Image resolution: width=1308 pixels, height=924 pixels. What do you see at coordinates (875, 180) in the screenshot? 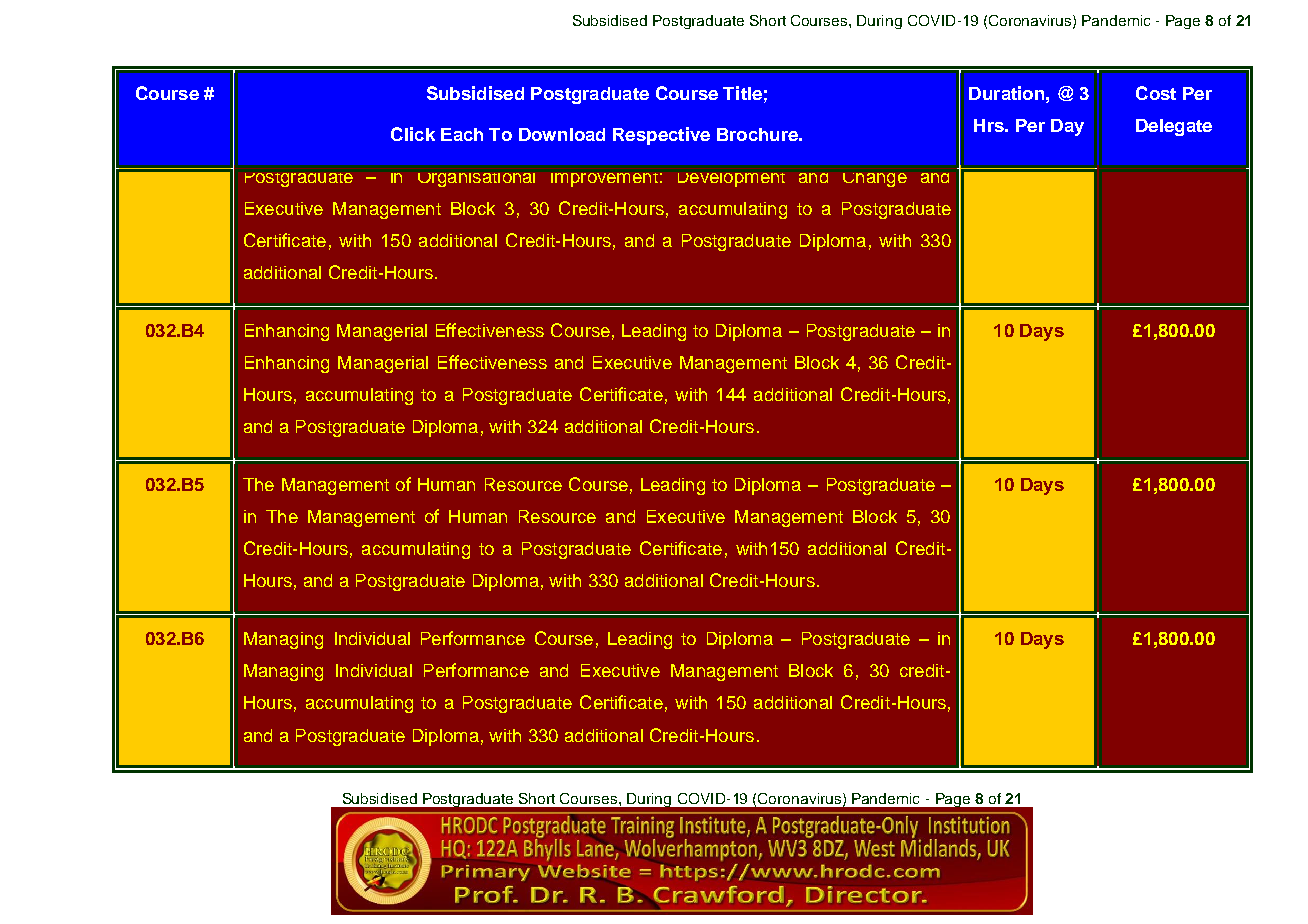
I see `Change` at bounding box center [875, 180].
